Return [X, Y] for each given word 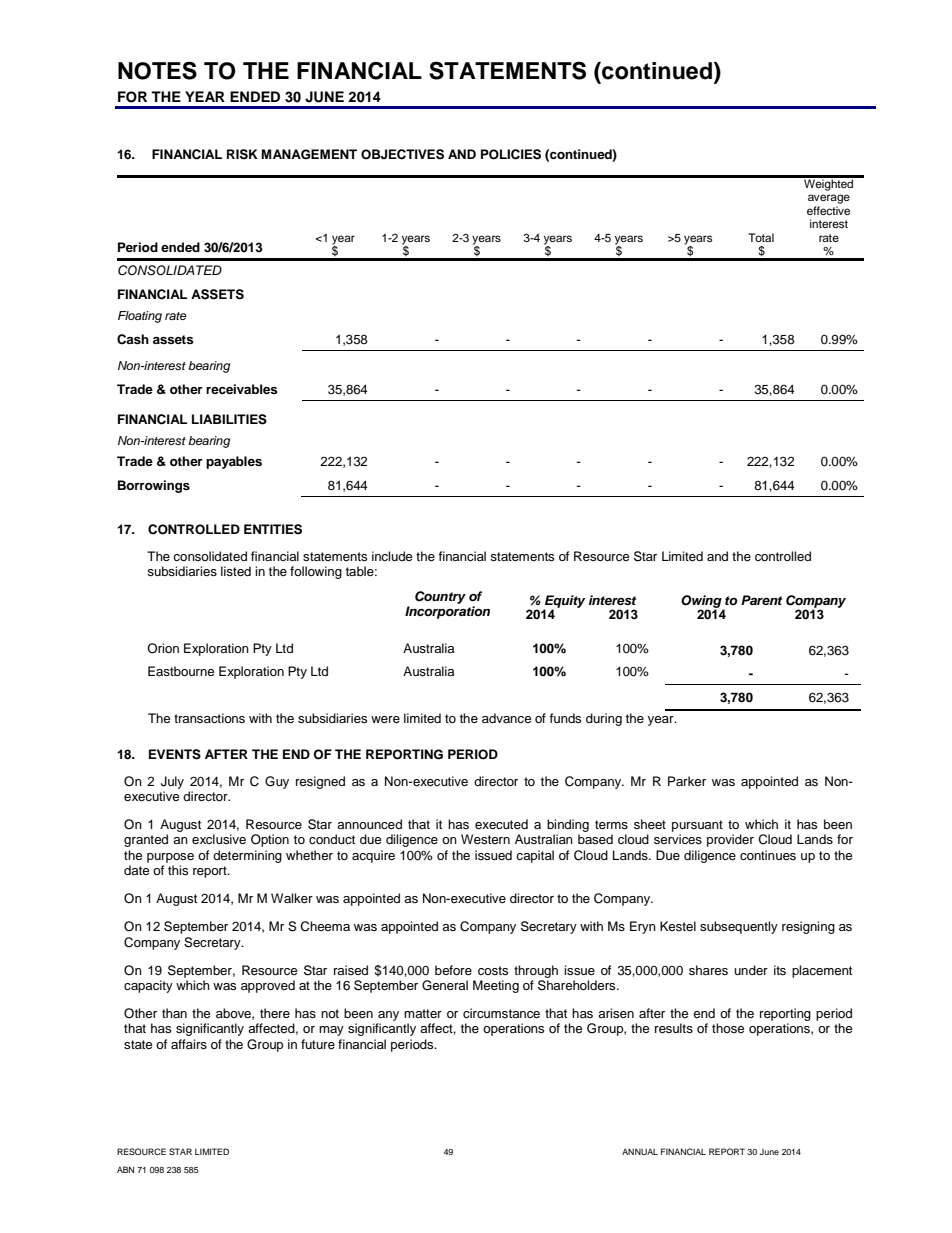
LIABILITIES [229, 419]
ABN [125, 1169]
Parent [761, 600]
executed [501, 824]
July [172, 782]
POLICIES [511, 154]
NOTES [157, 70]
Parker [687, 781]
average [829, 199]
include [392, 556]
